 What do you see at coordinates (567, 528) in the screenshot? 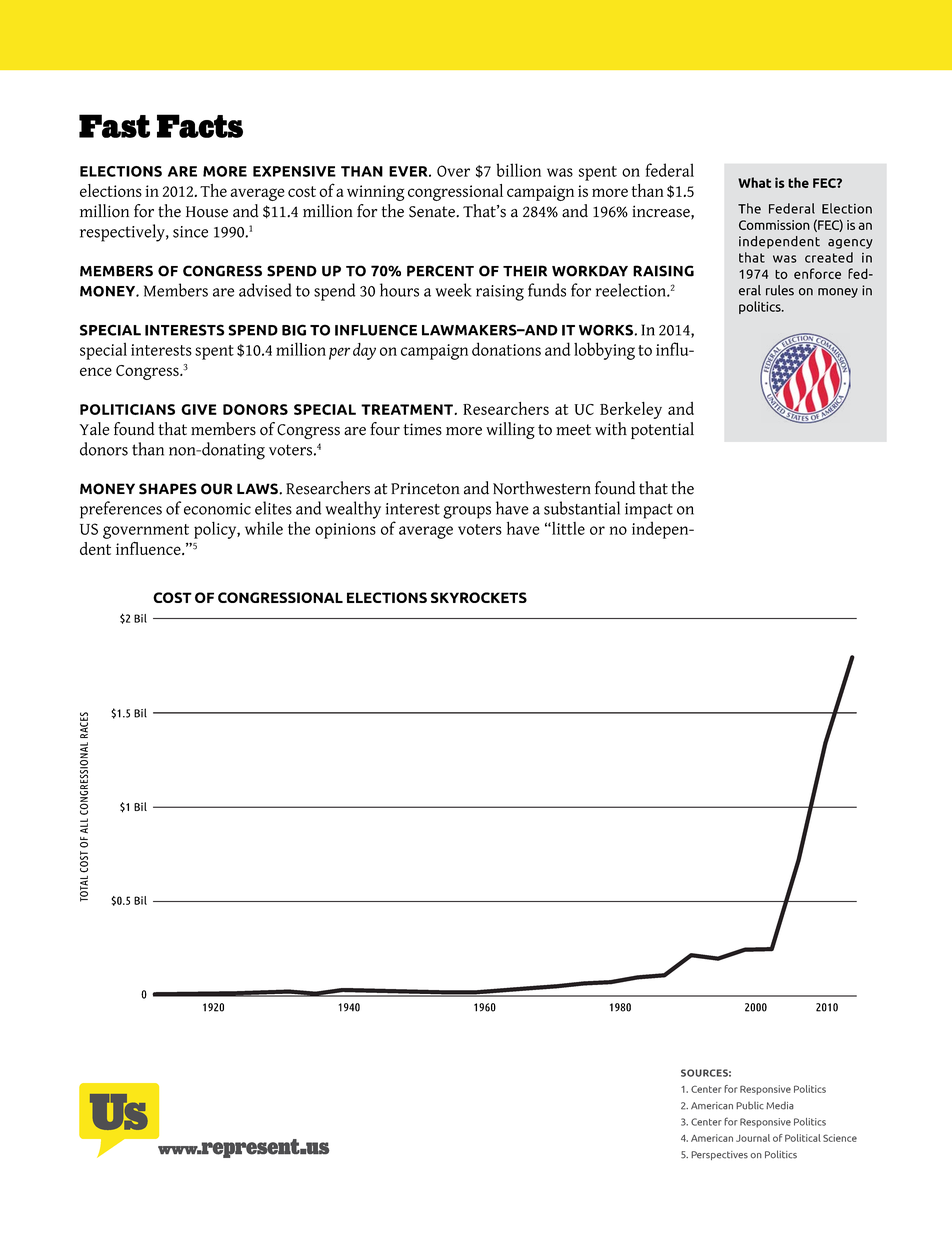
I see `little` at bounding box center [567, 528].
